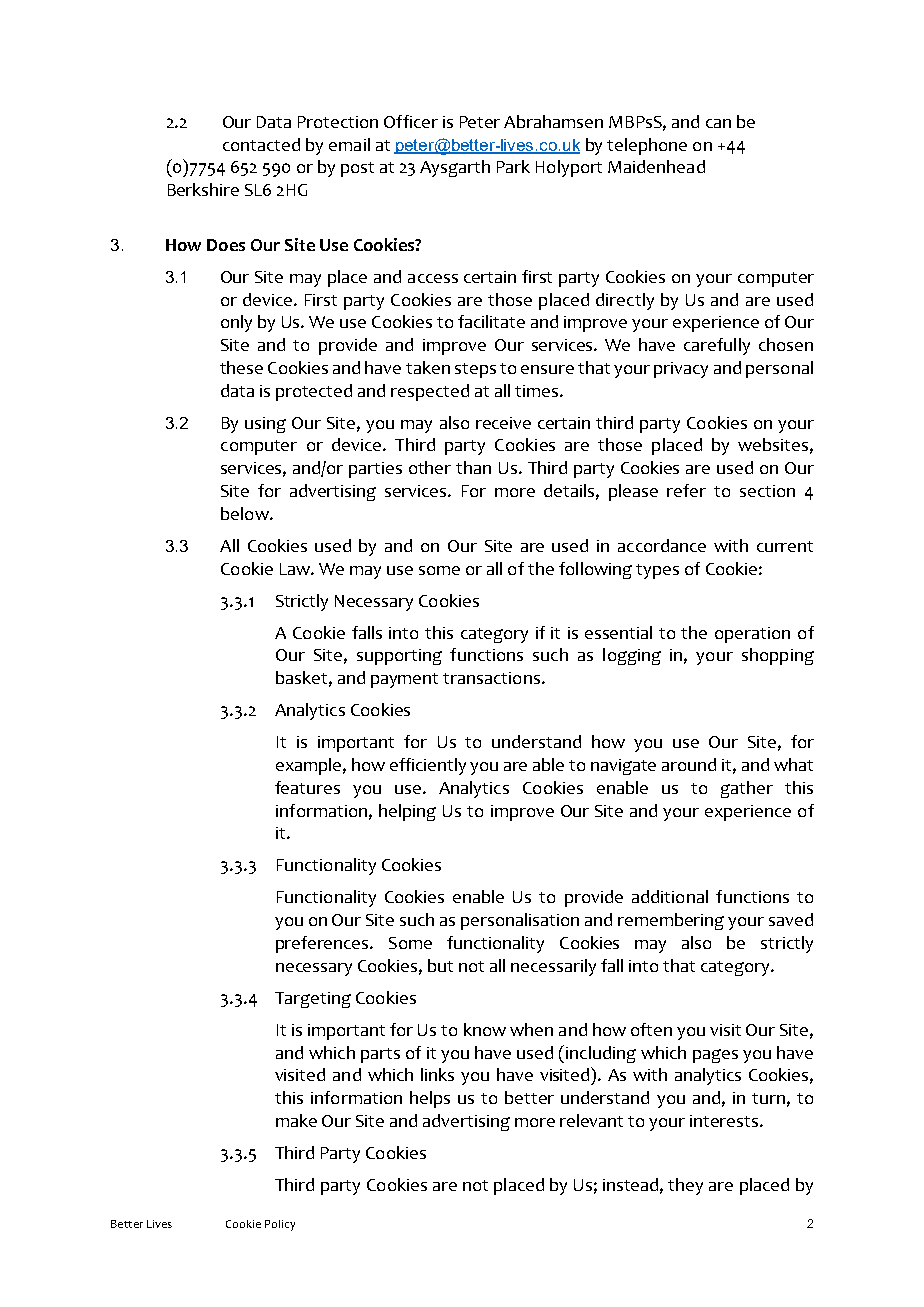 This screenshot has width=924, height=1307. What do you see at coordinates (307, 787) in the screenshot?
I see `features` at bounding box center [307, 787].
